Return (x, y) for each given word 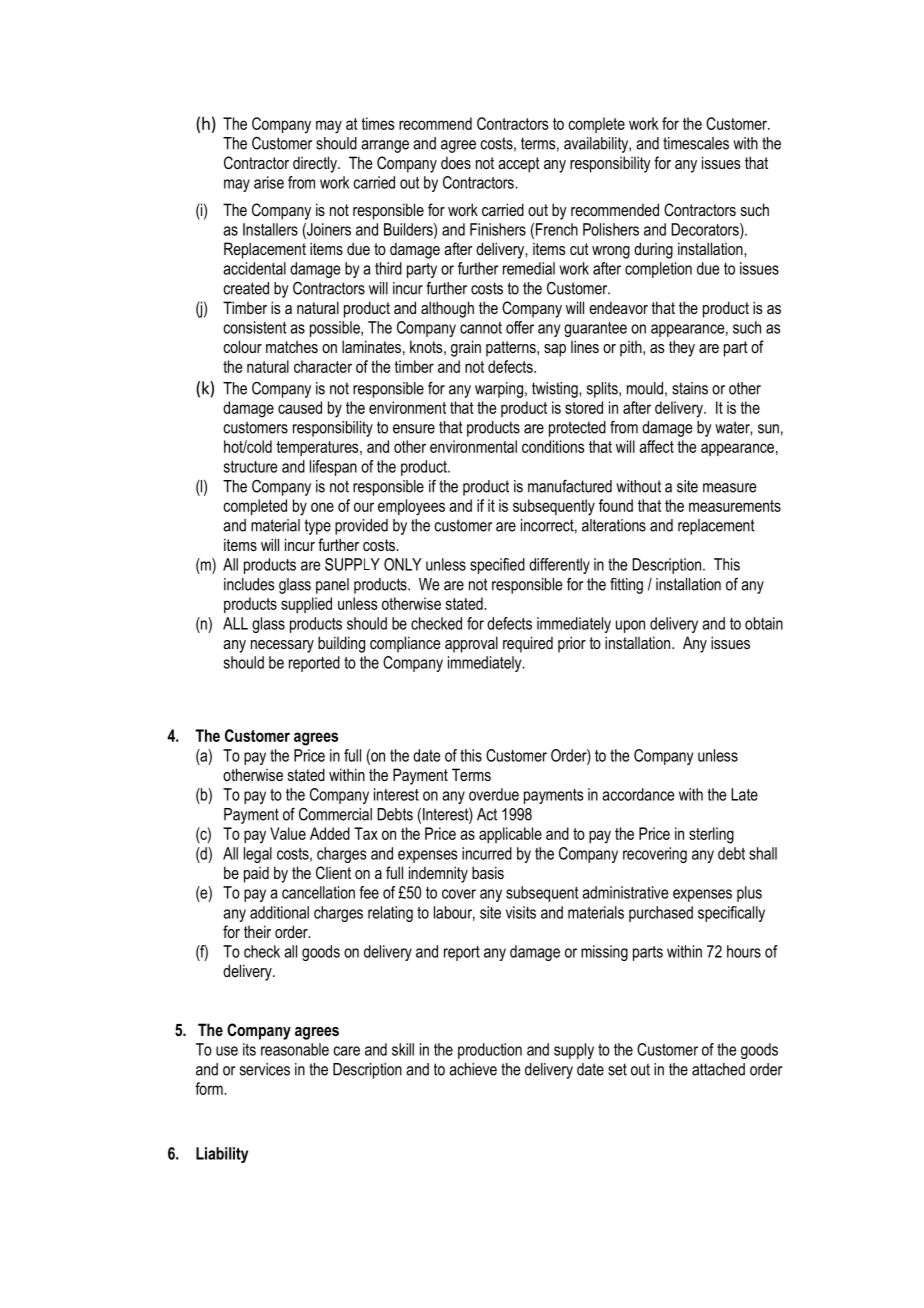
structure (250, 467)
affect (656, 446)
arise (269, 182)
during (653, 250)
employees (411, 507)
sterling (711, 835)
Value (288, 833)
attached (718, 1069)
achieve (473, 1069)
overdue (494, 794)
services (265, 1069)
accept (519, 165)
